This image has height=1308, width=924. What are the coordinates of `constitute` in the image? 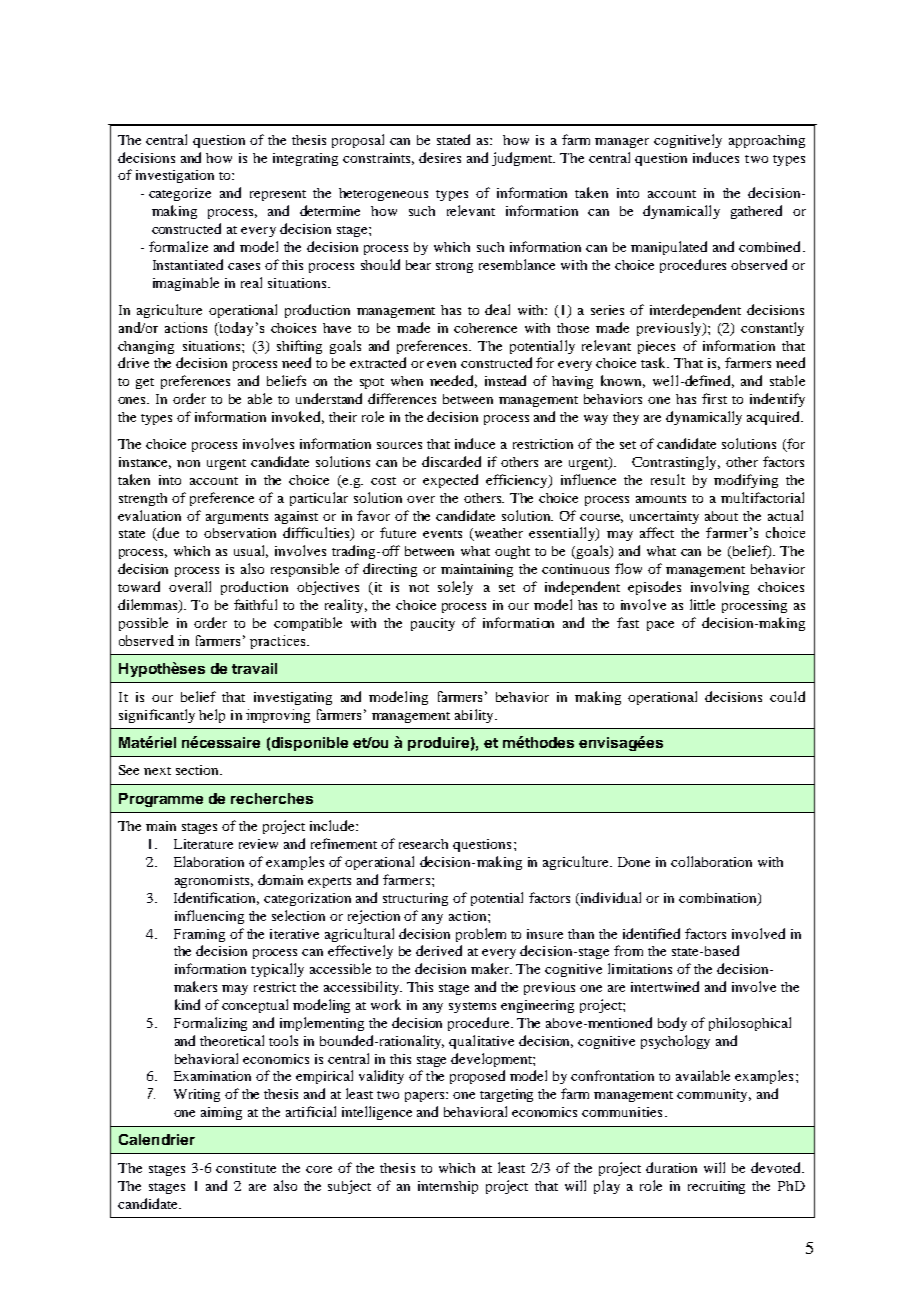 It's located at (246, 1168).
